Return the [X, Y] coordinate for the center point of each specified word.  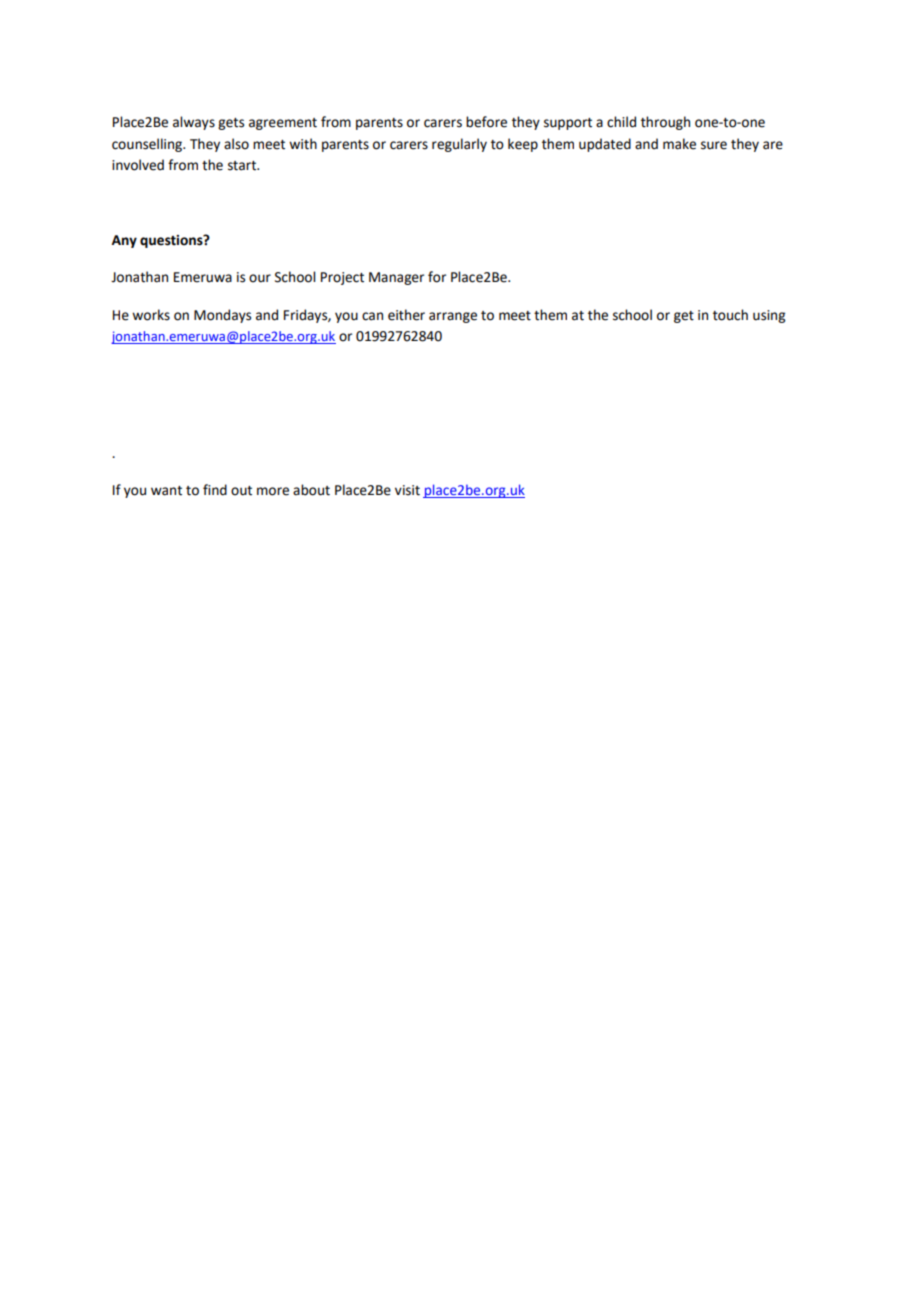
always [194, 123]
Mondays [222, 316]
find [215, 490]
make [679, 144]
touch [730, 315]
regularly [459, 145]
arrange [453, 317]
